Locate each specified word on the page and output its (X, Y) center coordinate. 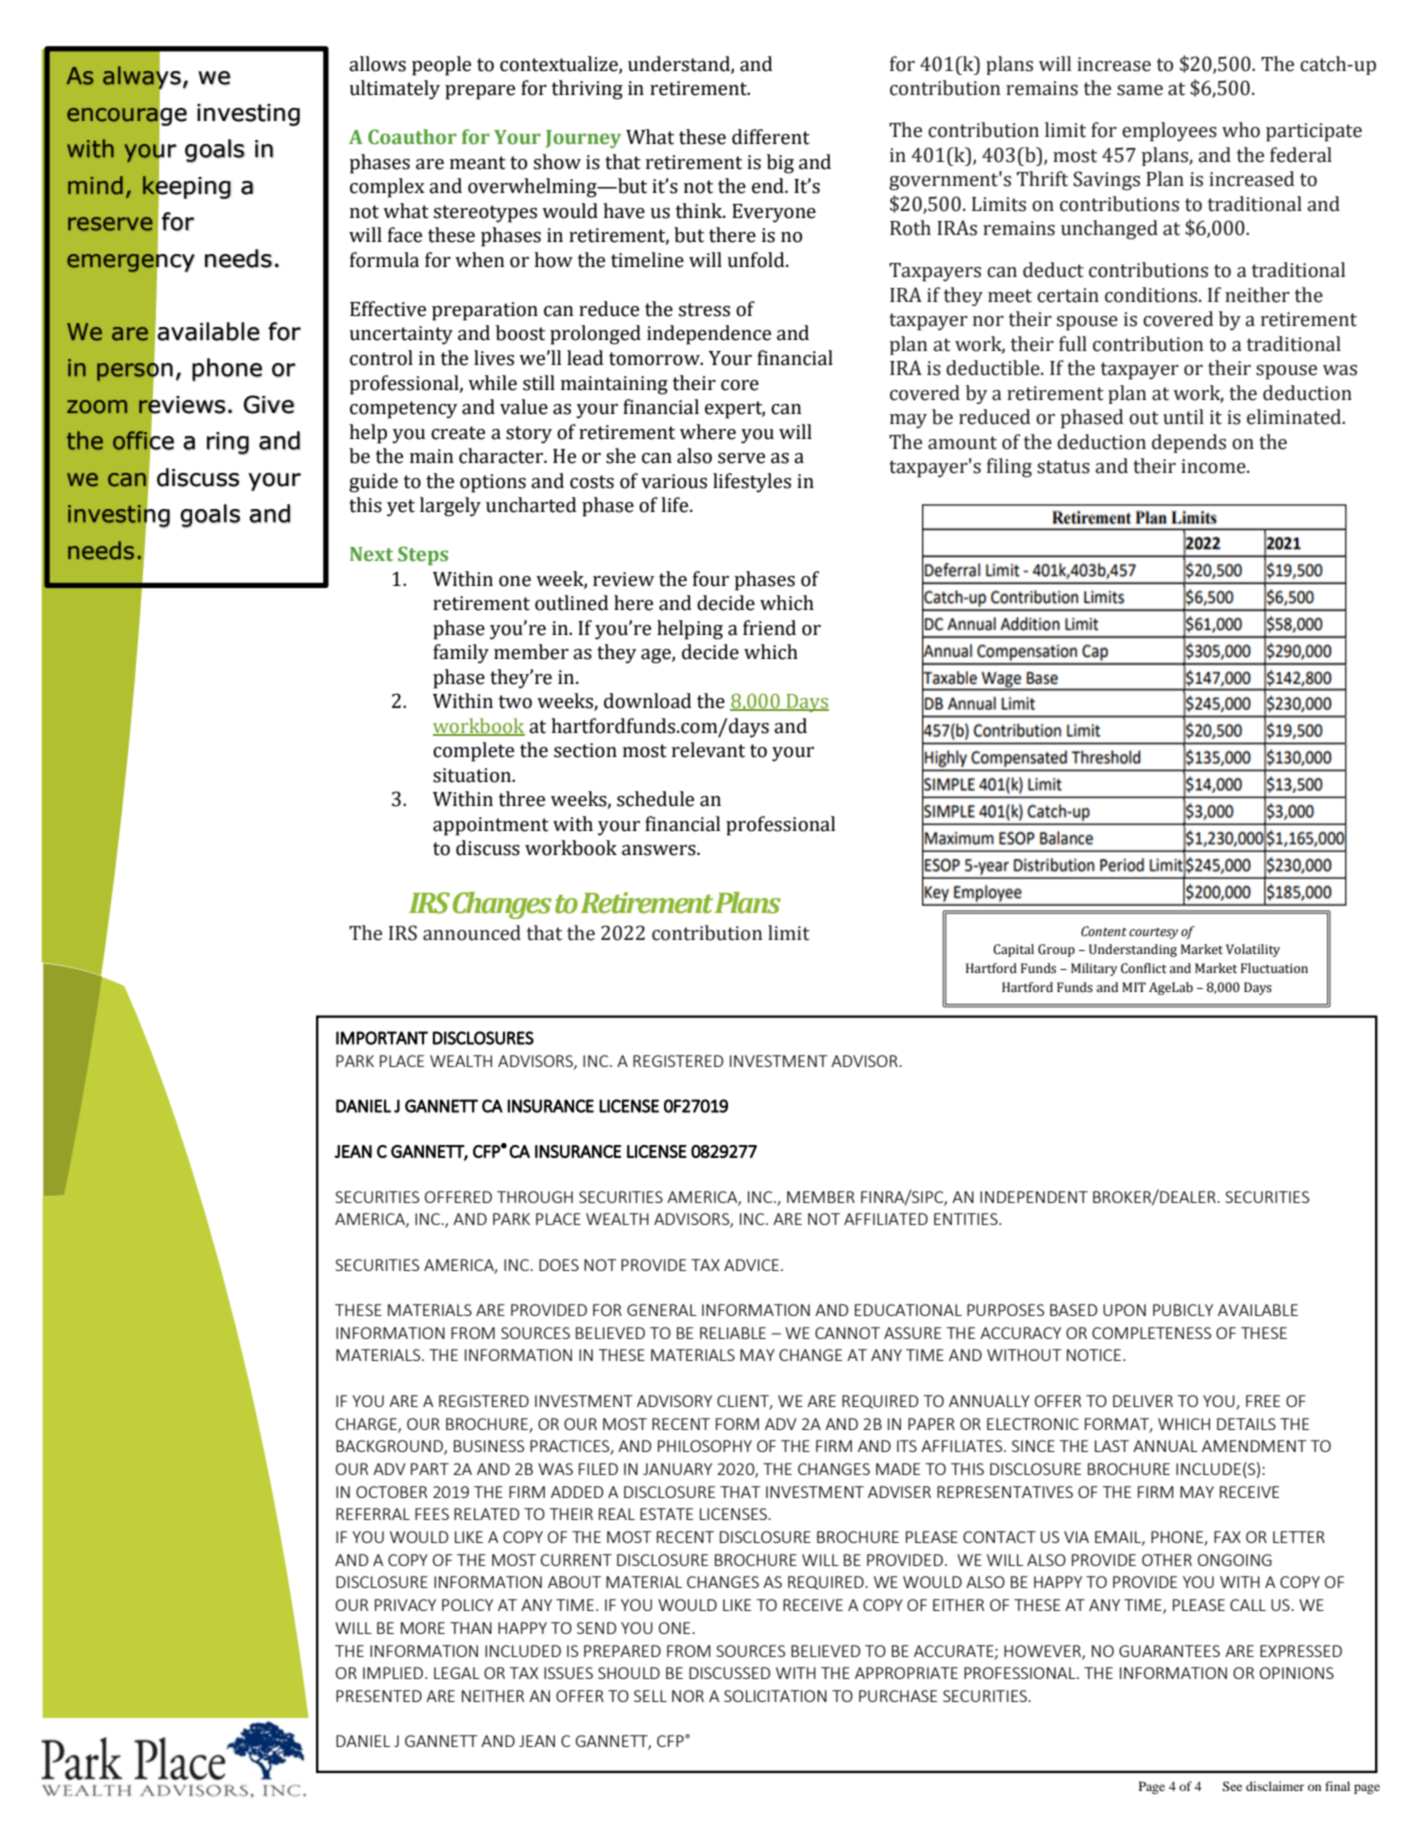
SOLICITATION (775, 1696)
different (771, 137)
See (1232, 1786)
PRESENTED (379, 1696)
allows (377, 64)
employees (1169, 132)
